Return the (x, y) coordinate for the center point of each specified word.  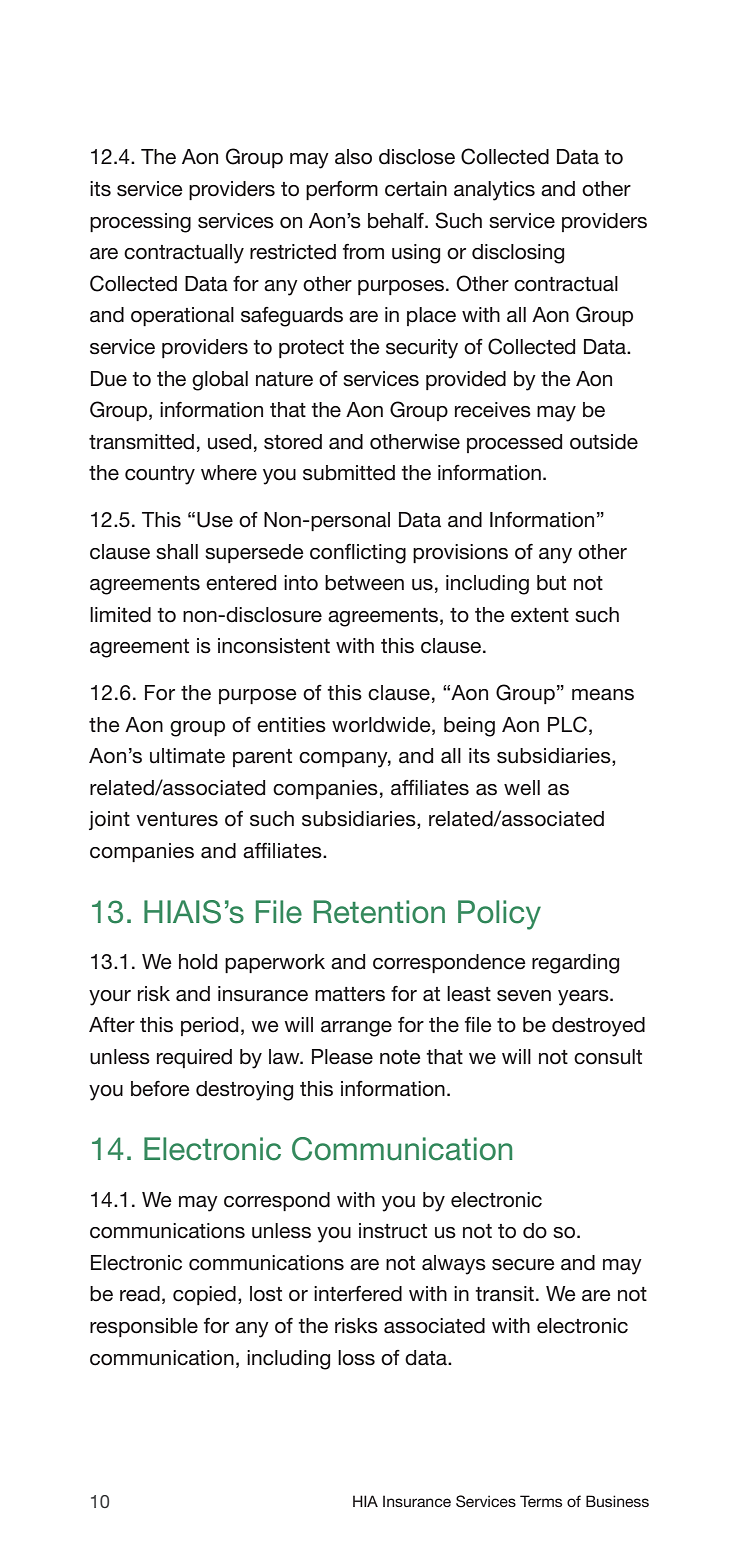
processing (140, 223)
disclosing (518, 254)
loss (356, 1358)
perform (342, 190)
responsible (144, 1327)
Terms (541, 1501)
